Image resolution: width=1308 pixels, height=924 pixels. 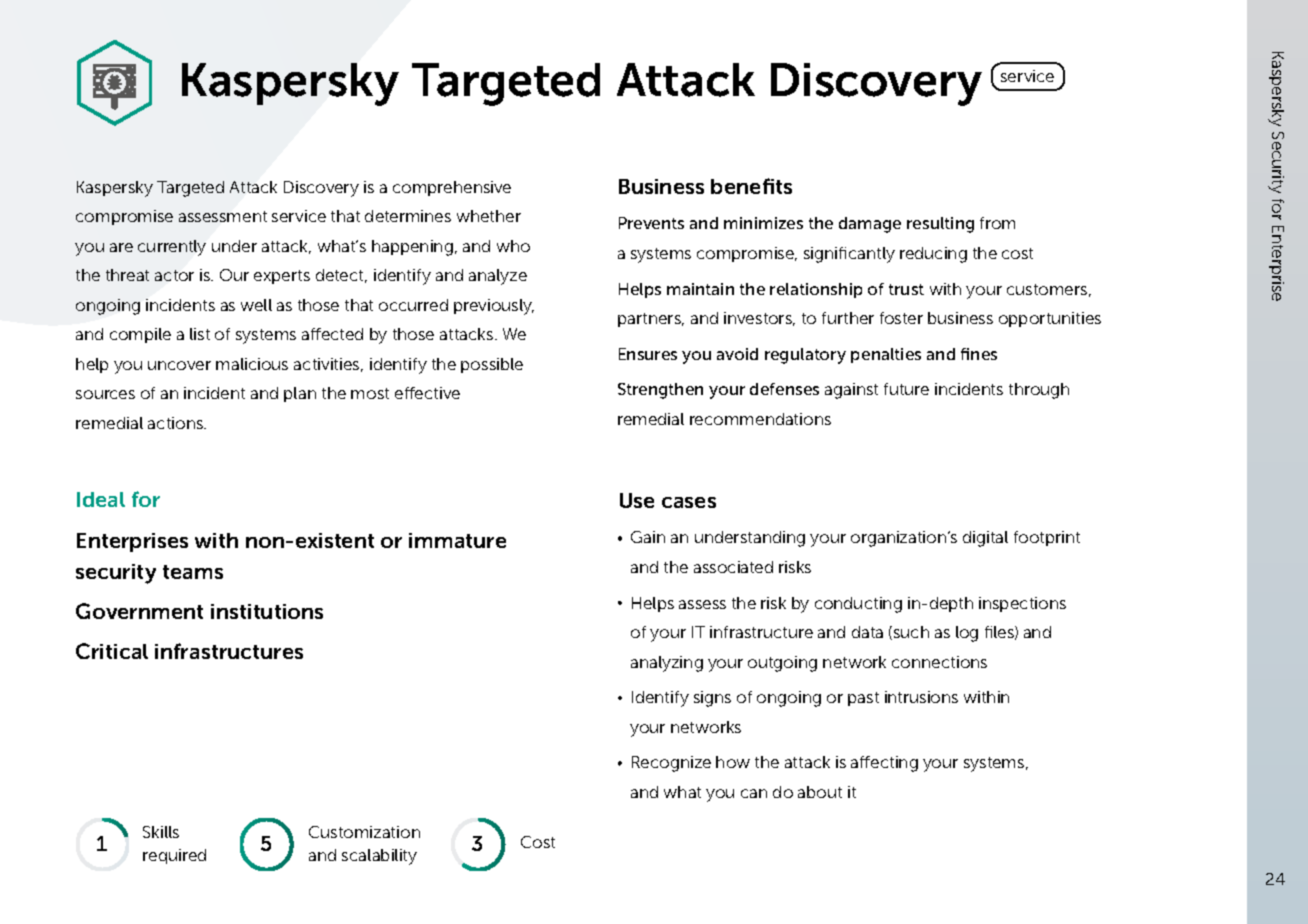 What do you see at coordinates (637, 500) in the page?
I see `Use` at bounding box center [637, 500].
